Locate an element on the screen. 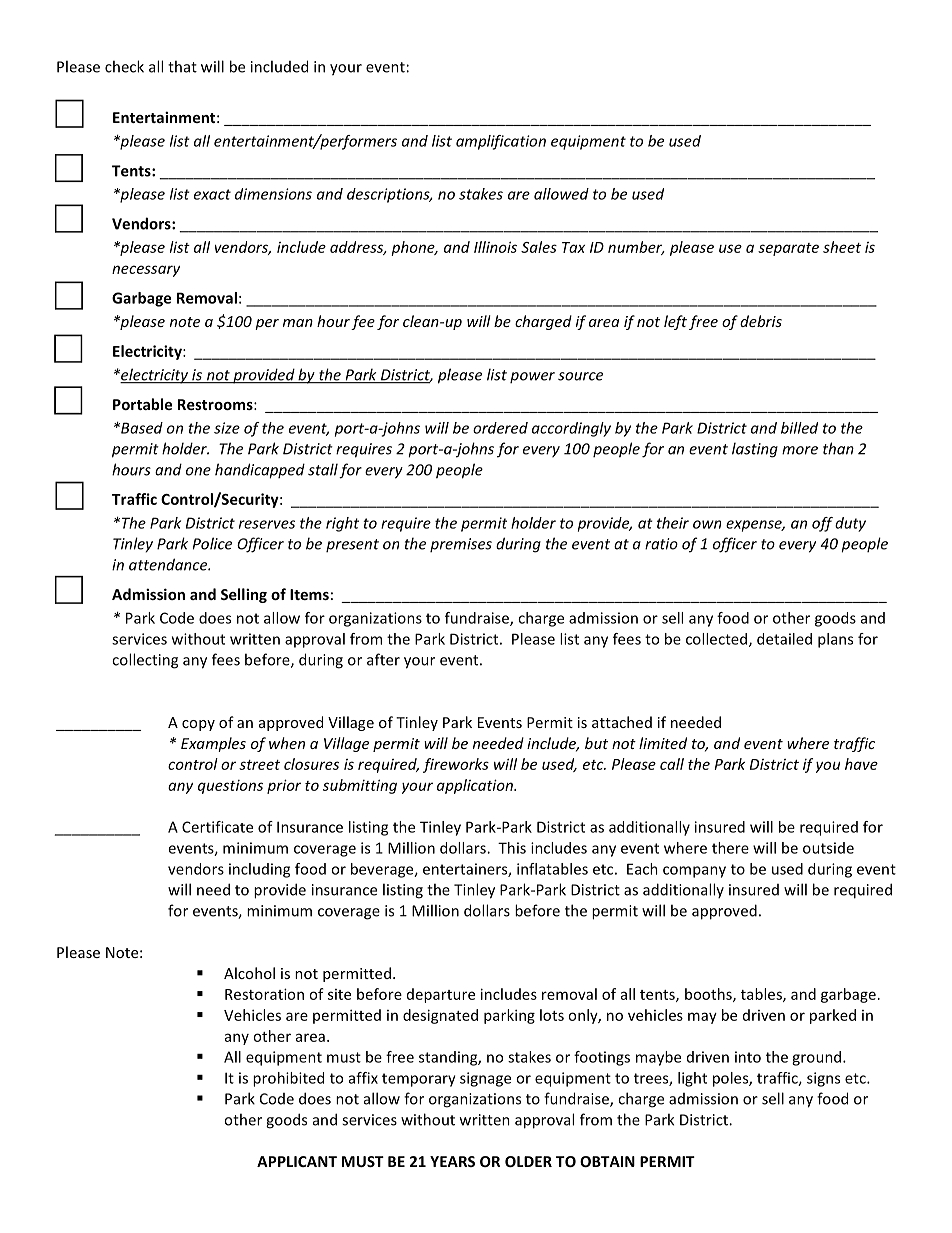 The width and height of the screenshot is (952, 1233). collecting is located at coordinates (145, 661).
